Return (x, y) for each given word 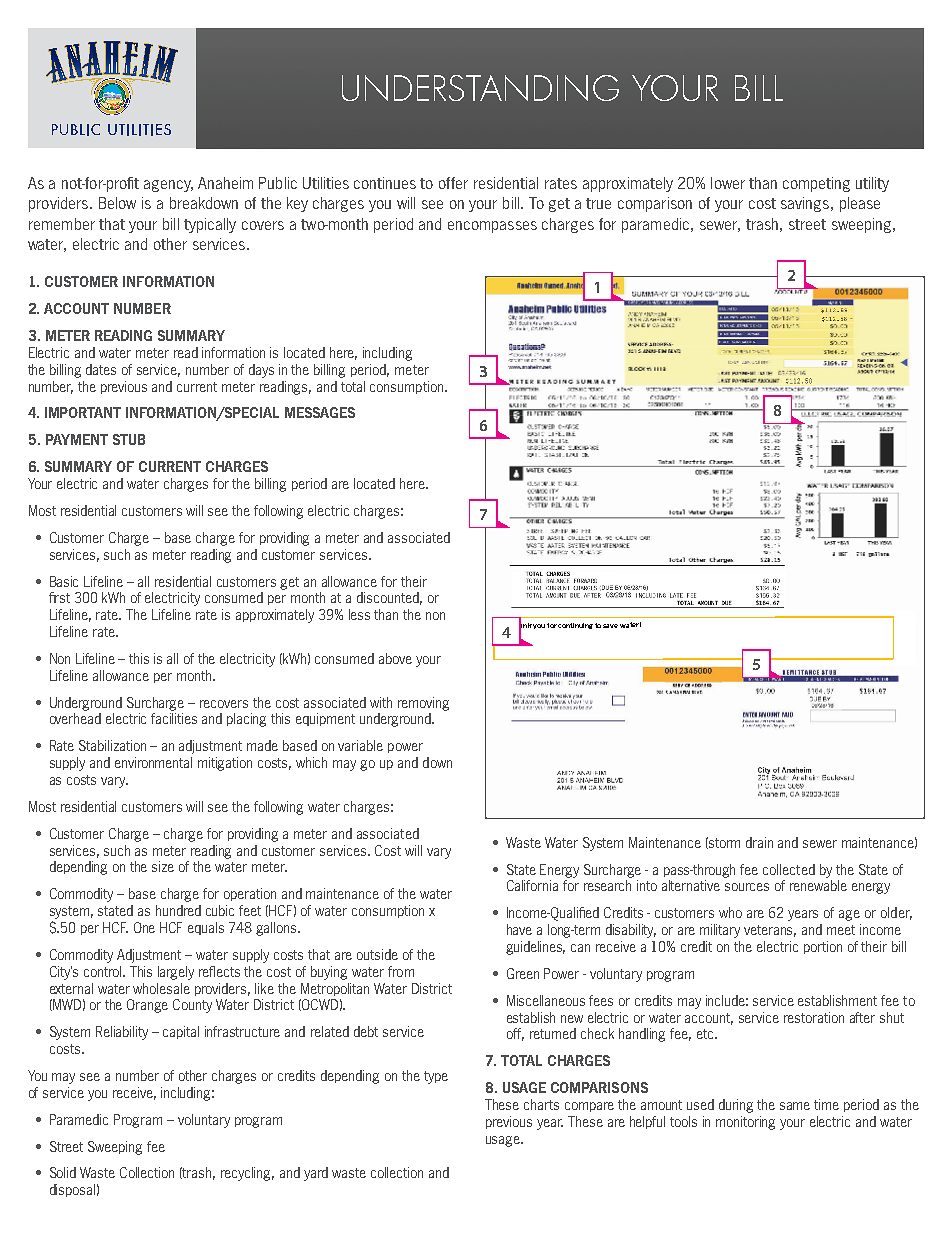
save (610, 626)
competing (816, 184)
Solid (63, 1172)
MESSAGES (320, 412)
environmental (153, 762)
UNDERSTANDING (480, 88)
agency (168, 186)
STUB (129, 439)
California (532, 885)
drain (759, 842)
